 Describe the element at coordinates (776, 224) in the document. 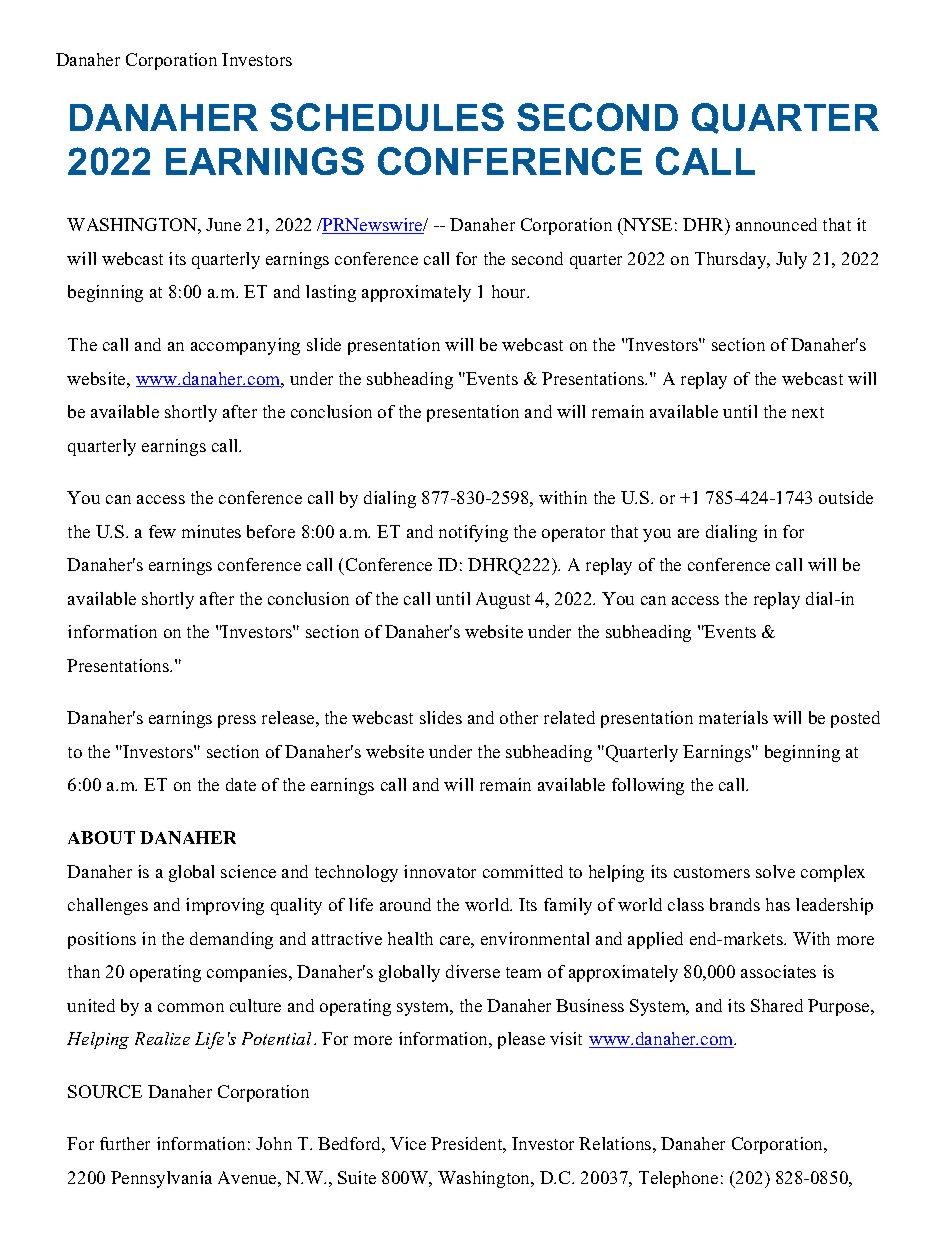

I see `announced` at that location.
